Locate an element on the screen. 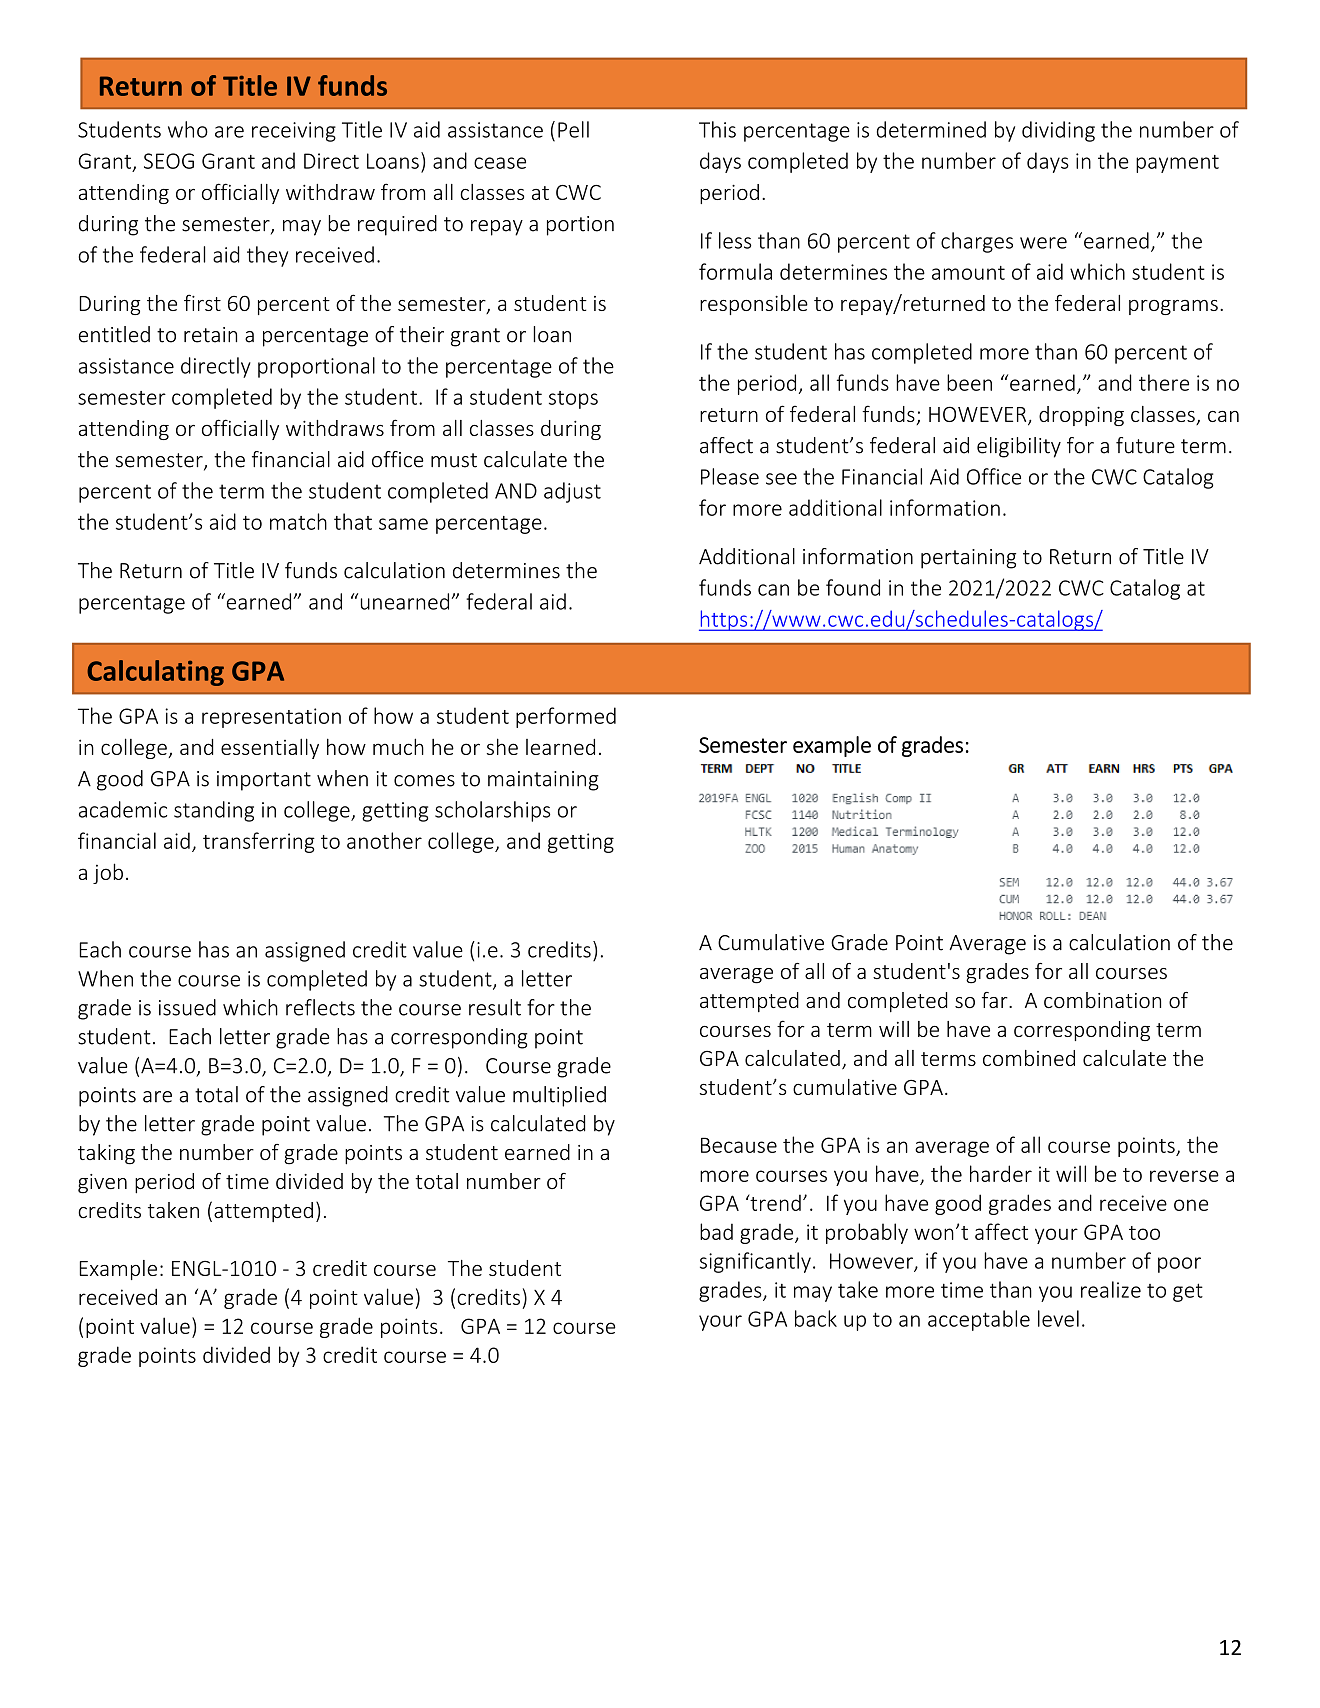 This screenshot has height=1708, width=1320. dividing is located at coordinates (1058, 131).
